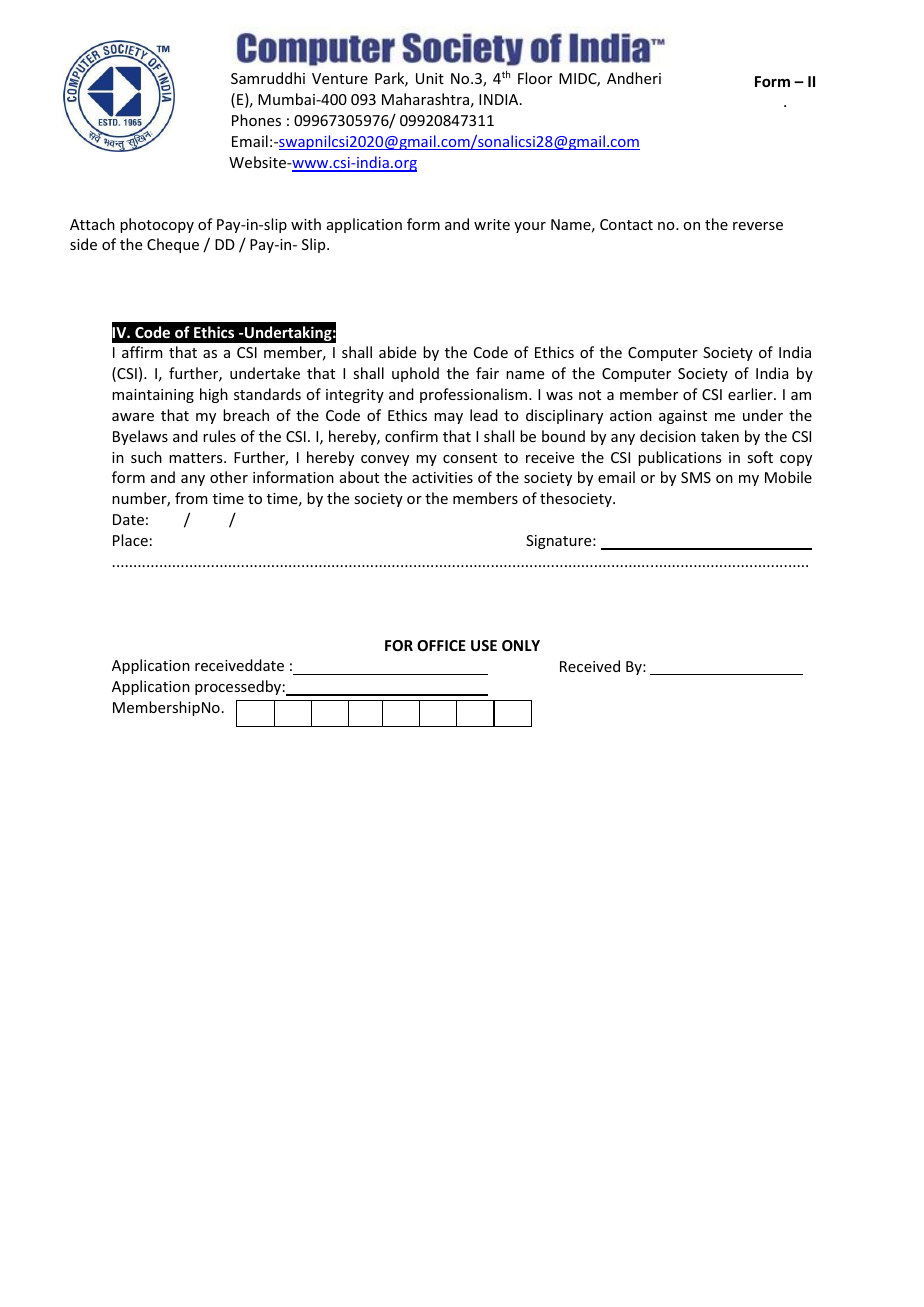  Describe the element at coordinates (441, 645) in the screenshot. I see `OFFICE` at that location.
